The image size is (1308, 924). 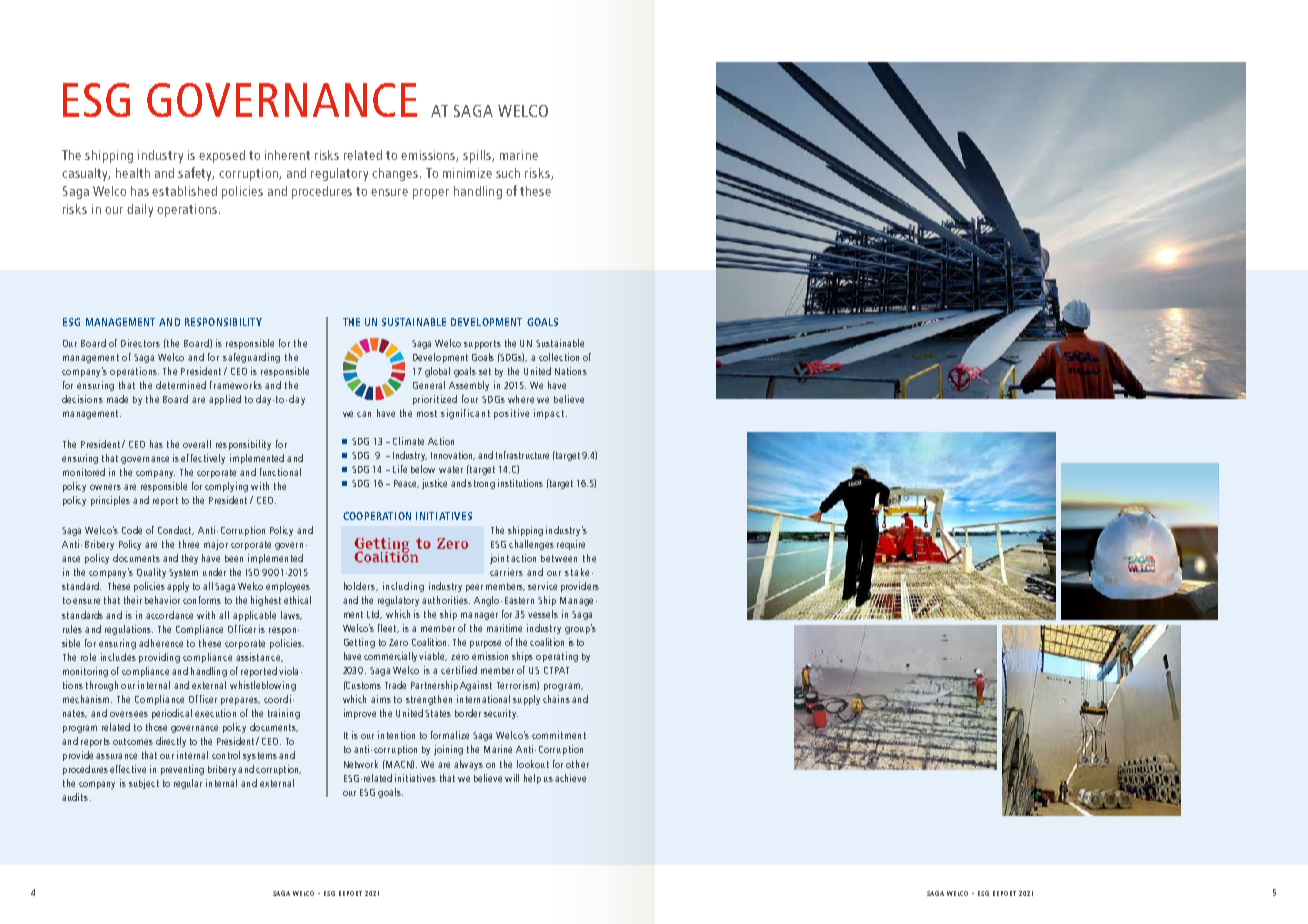 What do you see at coordinates (511, 414) in the page?
I see `positive` at bounding box center [511, 414].
